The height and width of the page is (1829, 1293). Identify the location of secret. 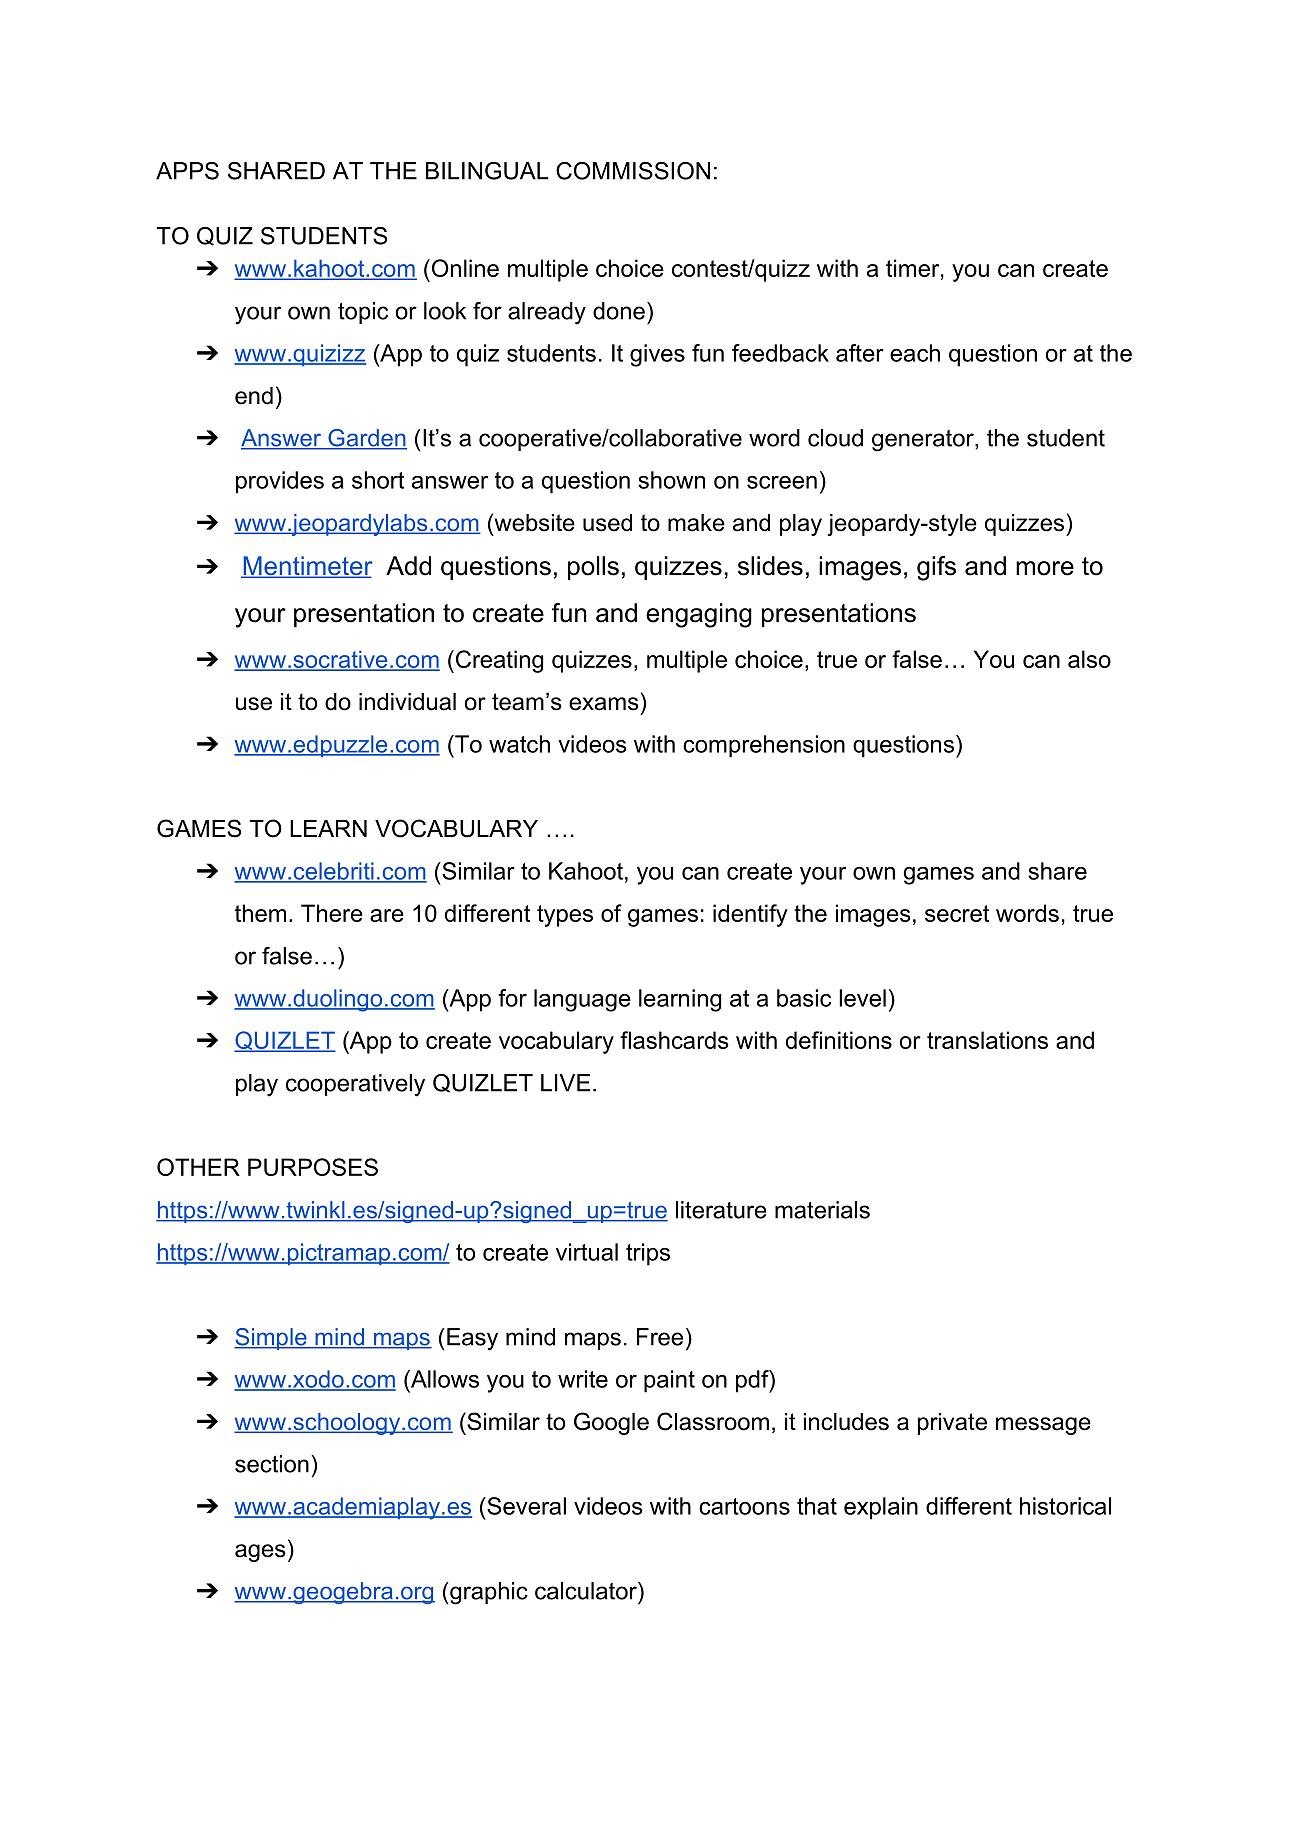
(957, 913).
